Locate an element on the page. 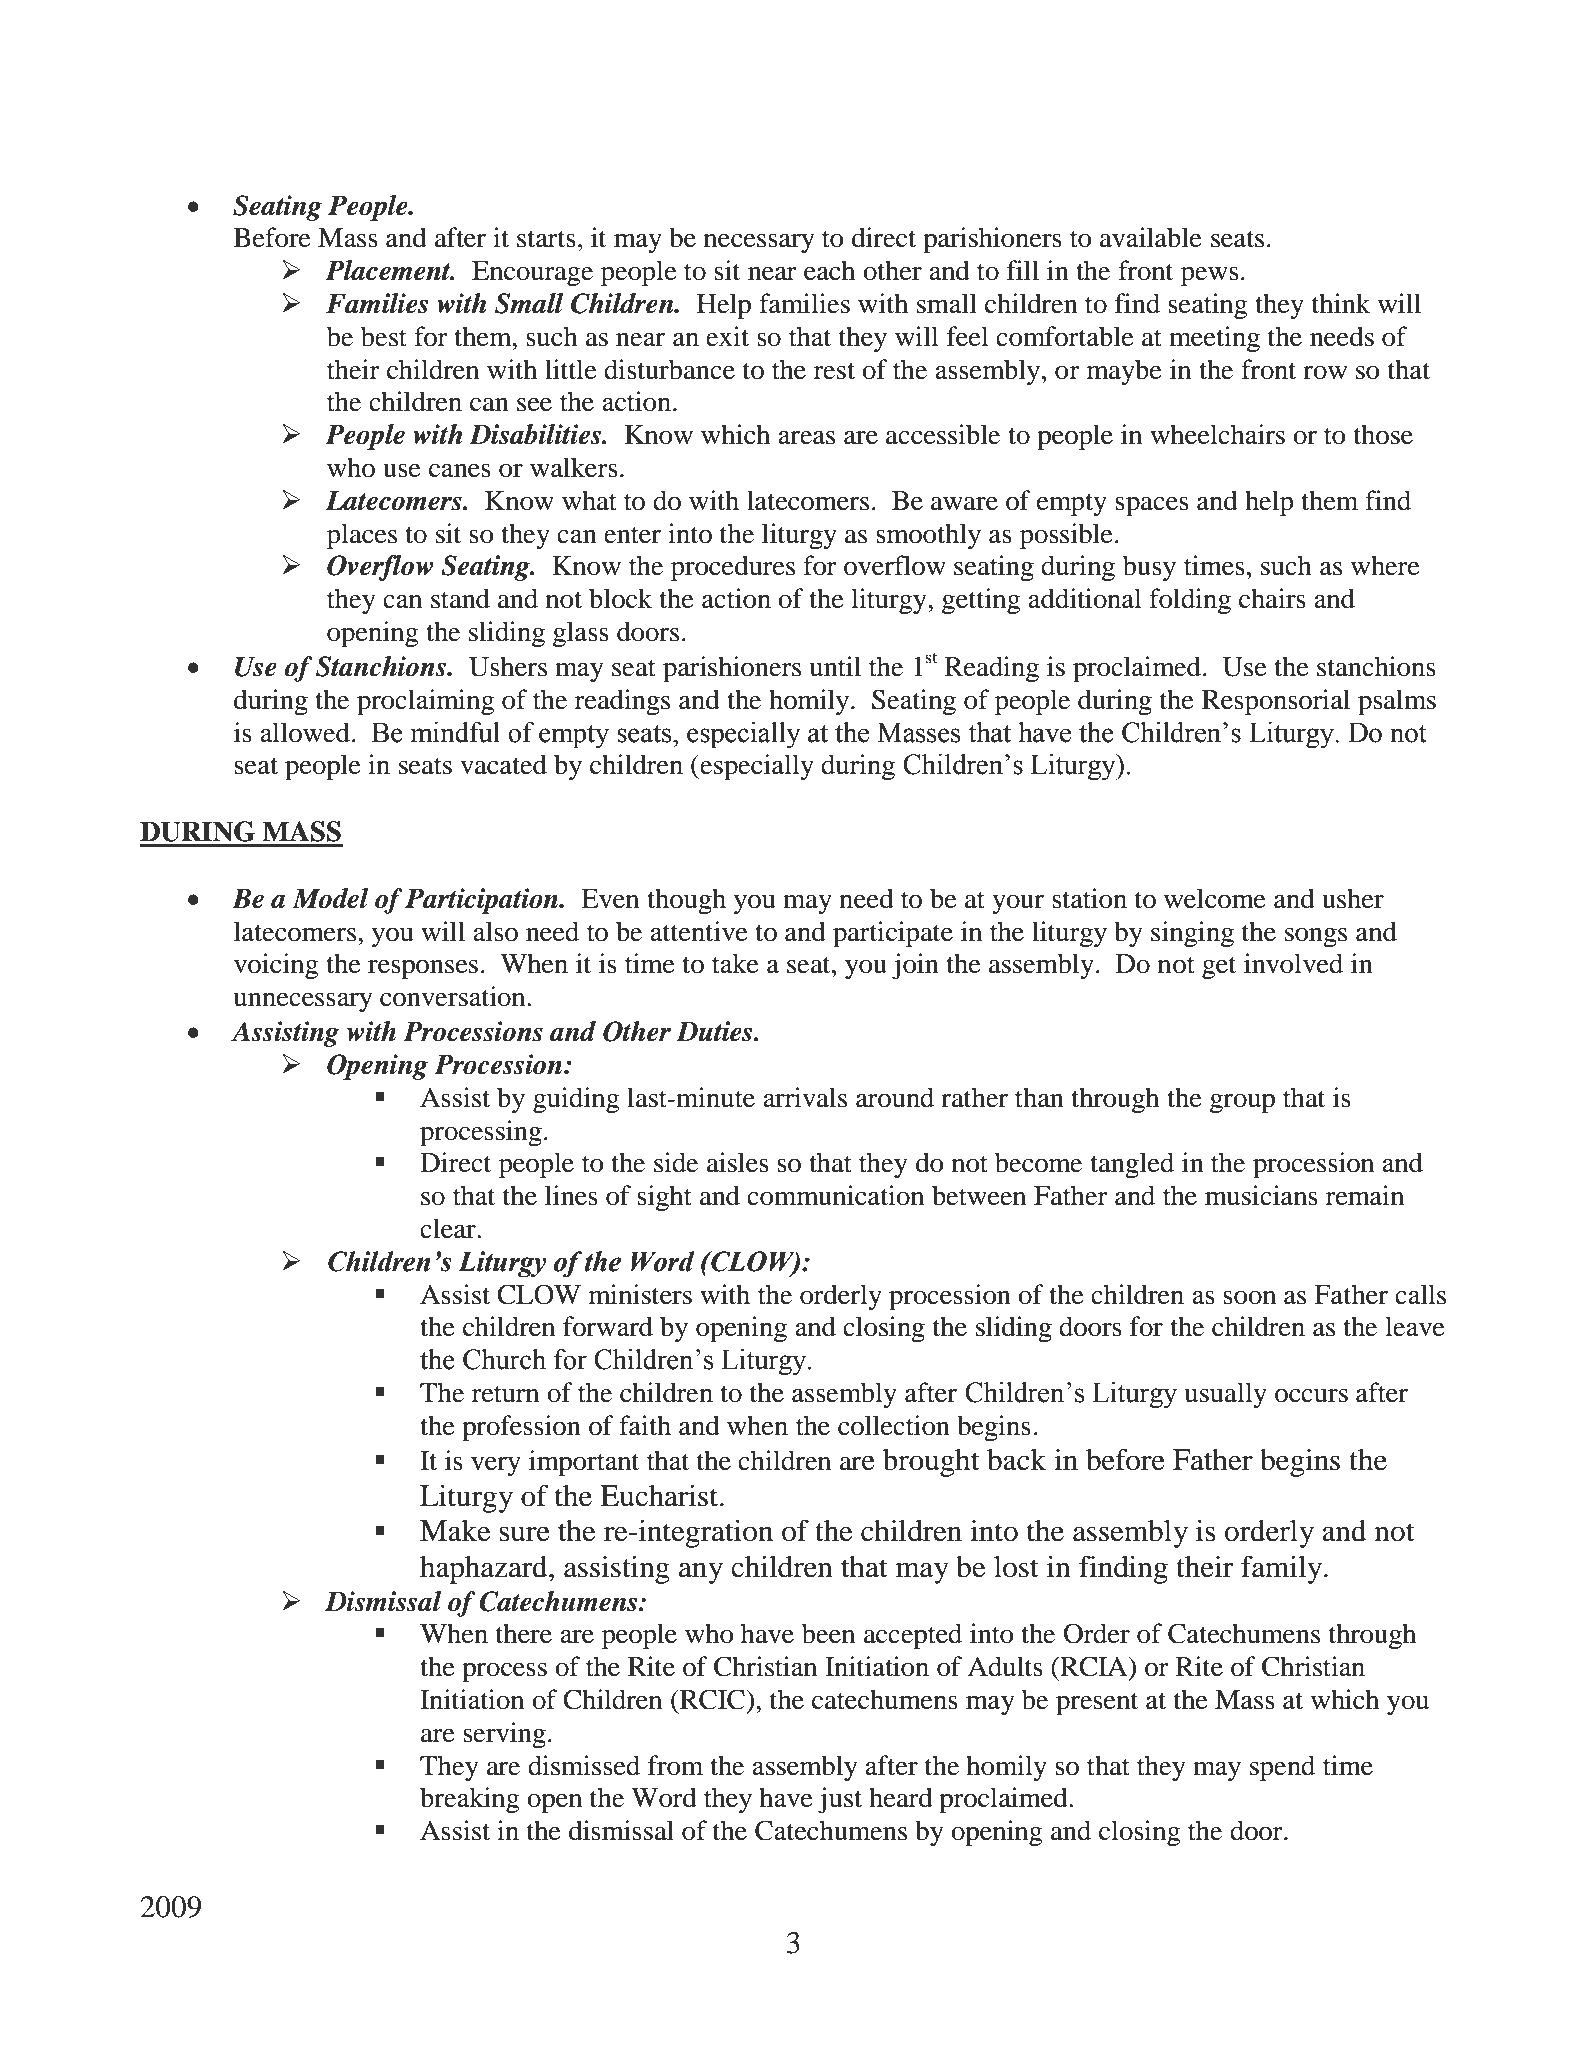 The width and height of the image is (1587, 2054). clear is located at coordinates (449, 1228).
